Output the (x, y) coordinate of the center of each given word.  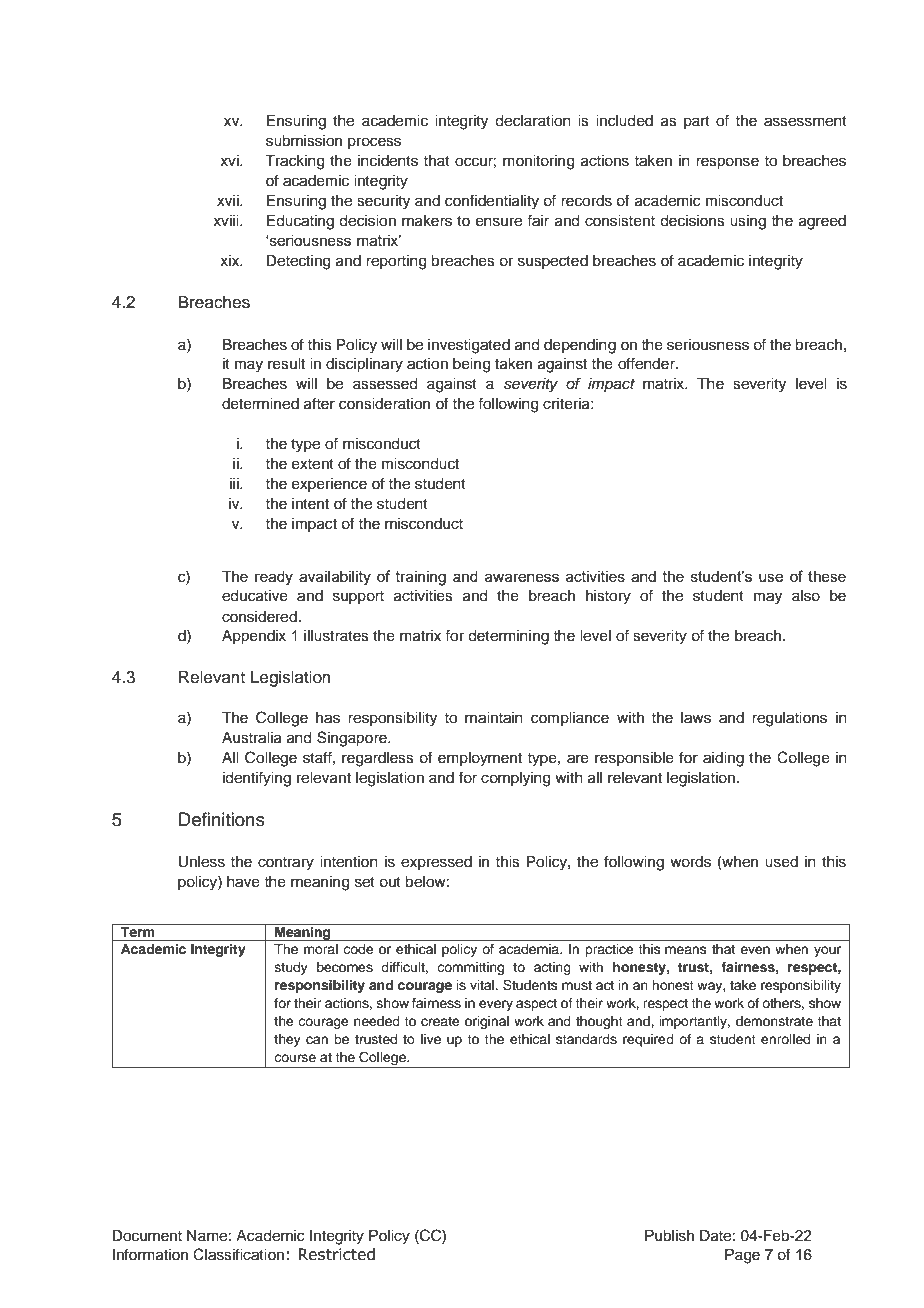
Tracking (295, 162)
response (727, 163)
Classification (238, 1254)
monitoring (539, 162)
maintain (494, 718)
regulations (789, 719)
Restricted (336, 1254)
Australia (252, 738)
